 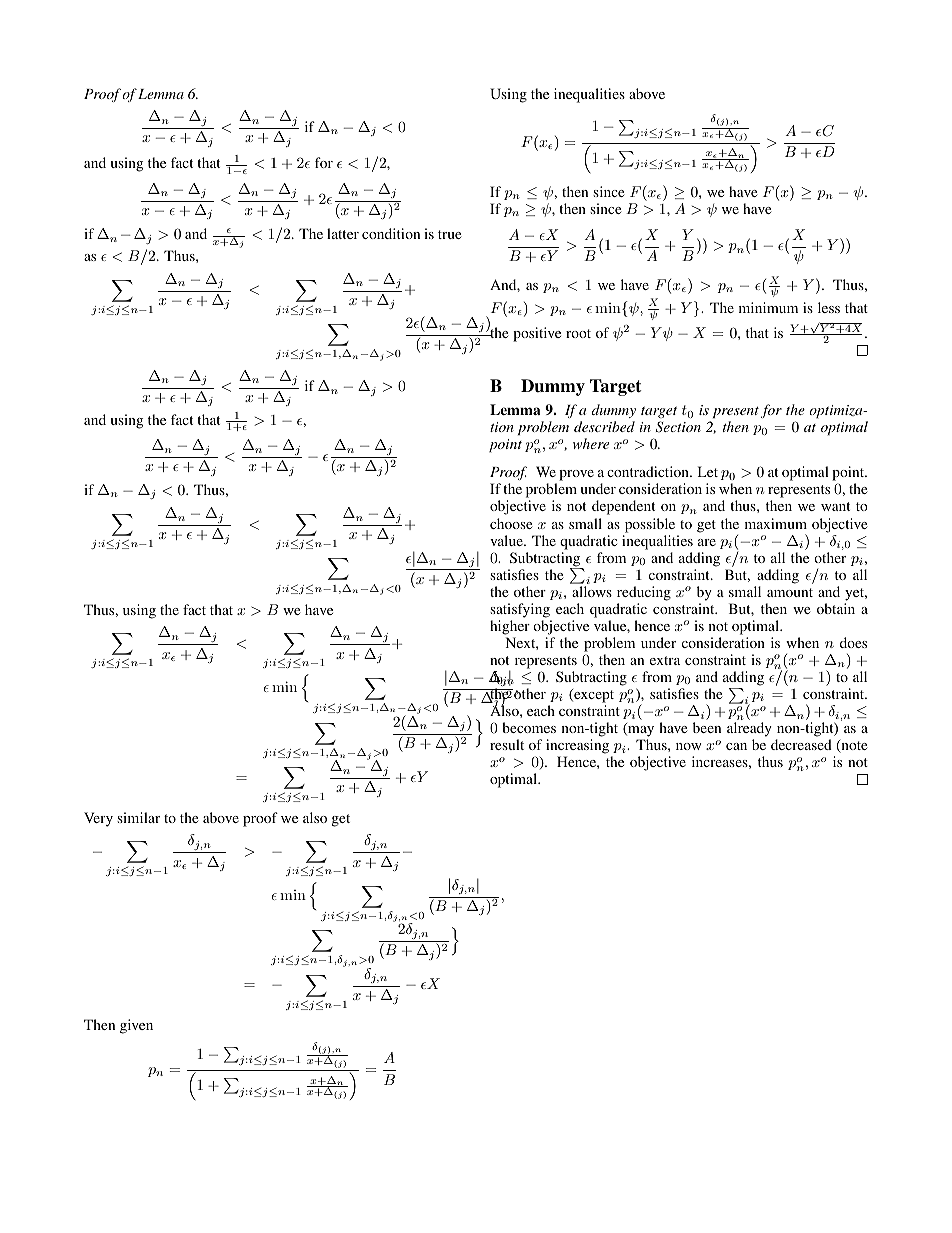 What do you see at coordinates (576, 475) in the screenshot?
I see `prove` at bounding box center [576, 475].
